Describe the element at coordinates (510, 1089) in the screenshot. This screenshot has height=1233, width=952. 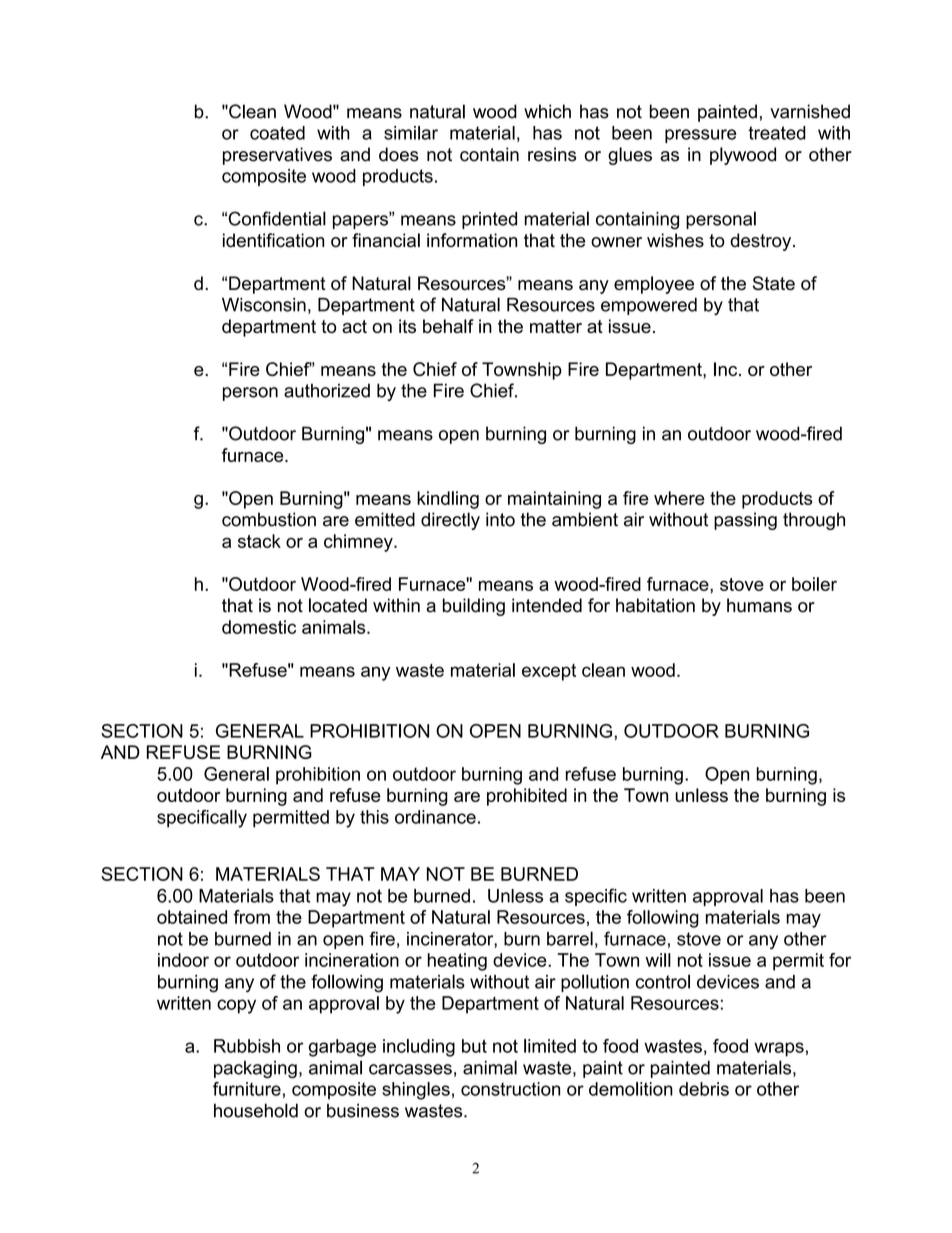
I see `construction` at that location.
